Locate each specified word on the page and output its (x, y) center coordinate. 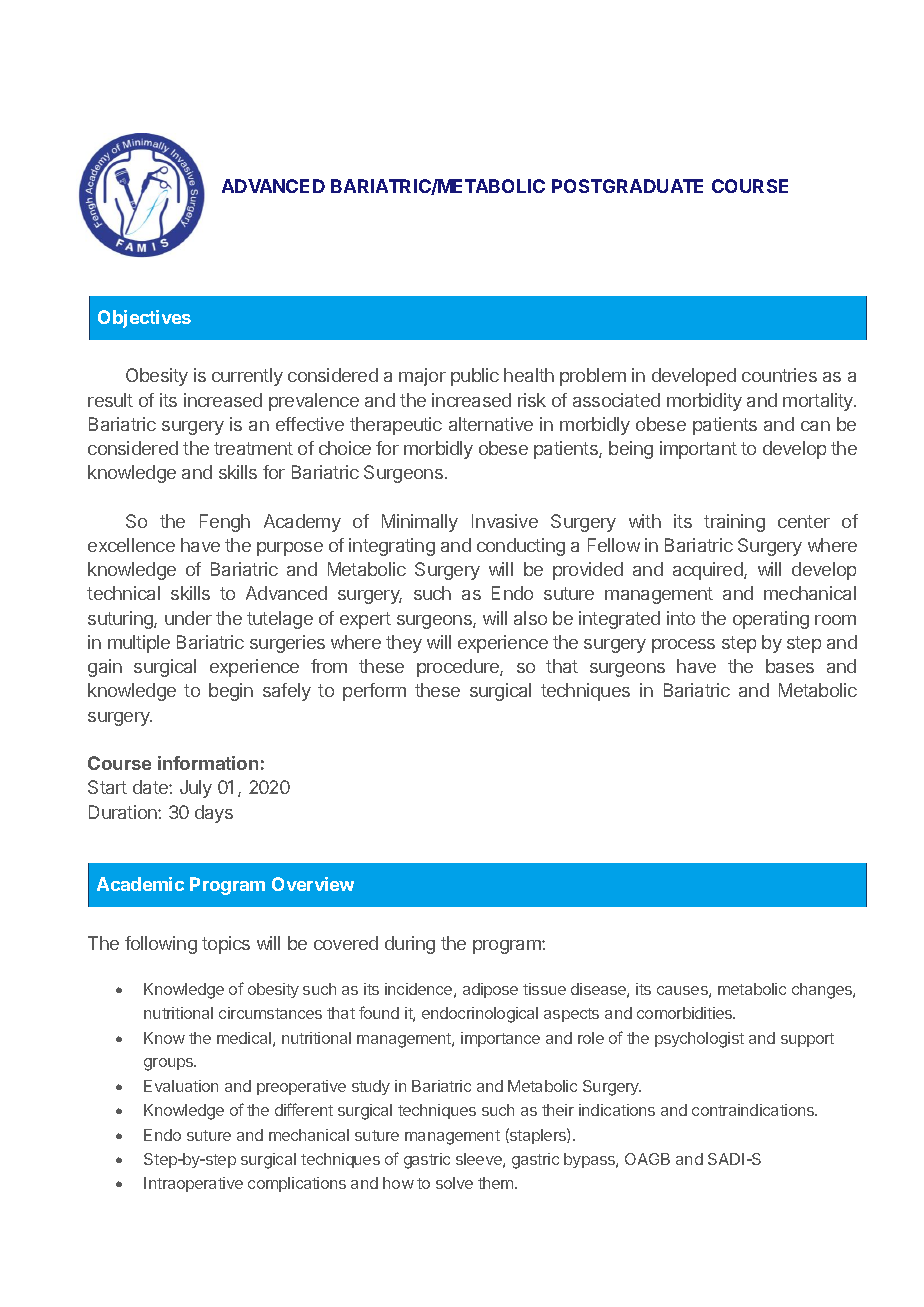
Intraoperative (193, 1184)
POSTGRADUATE (627, 186)
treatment (253, 448)
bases (790, 666)
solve (454, 1183)
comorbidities (686, 1013)
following (161, 945)
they (404, 644)
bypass (590, 1160)
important (698, 450)
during (410, 945)
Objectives (144, 319)
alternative (491, 424)
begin (231, 692)
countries (779, 375)
